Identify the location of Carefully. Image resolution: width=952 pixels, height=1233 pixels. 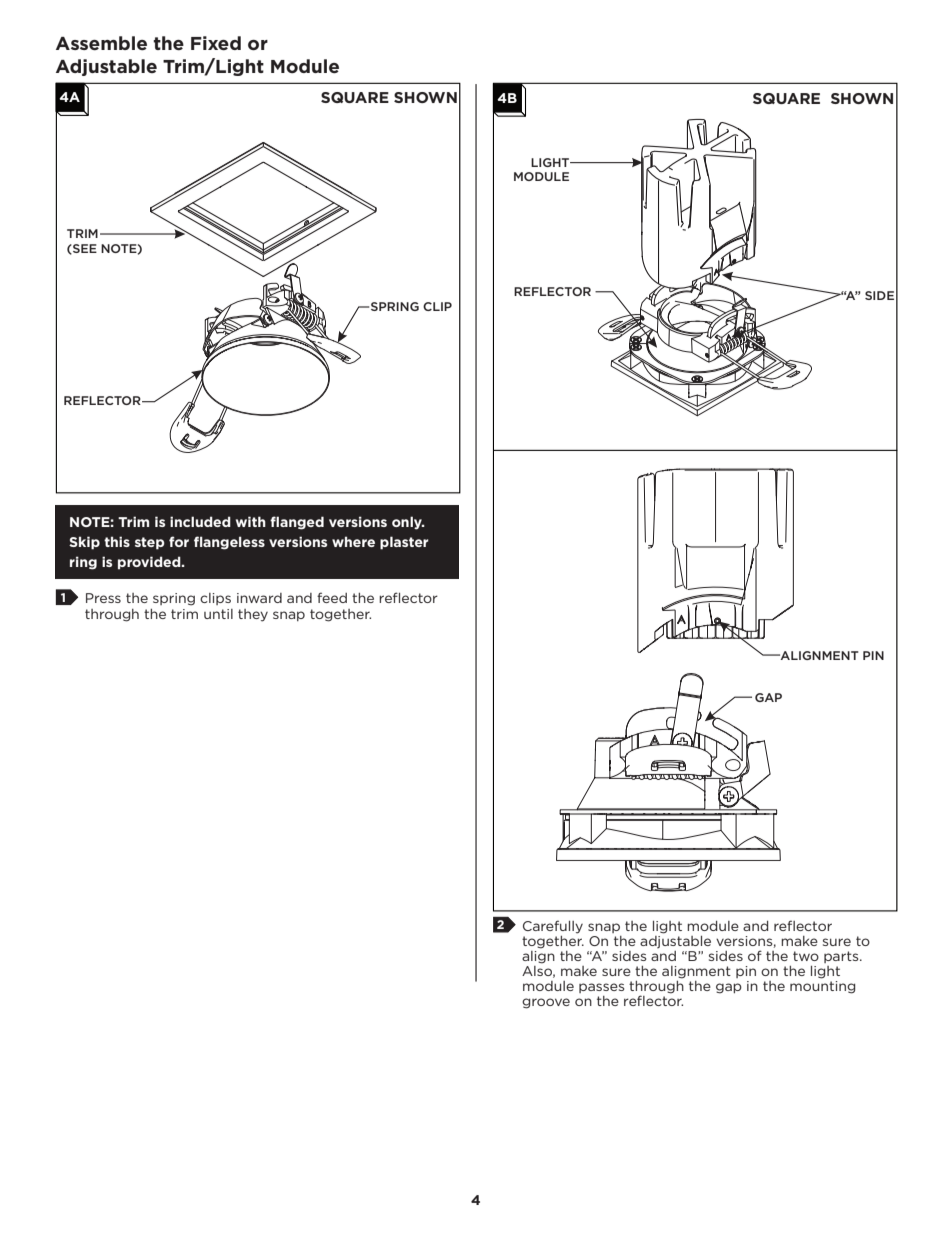
(553, 927).
